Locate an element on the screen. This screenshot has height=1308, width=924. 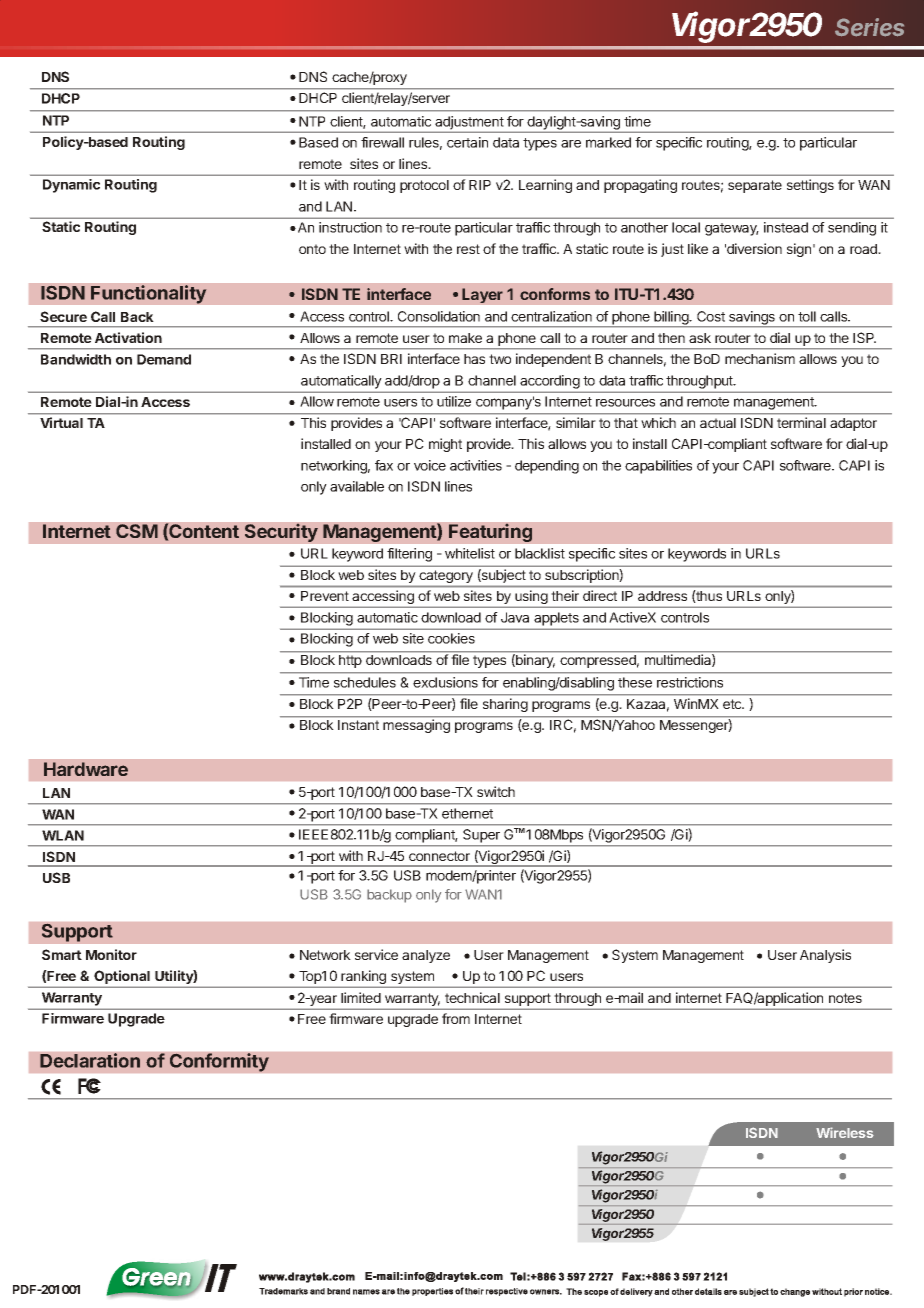
Dynamic is located at coordinates (71, 186).
